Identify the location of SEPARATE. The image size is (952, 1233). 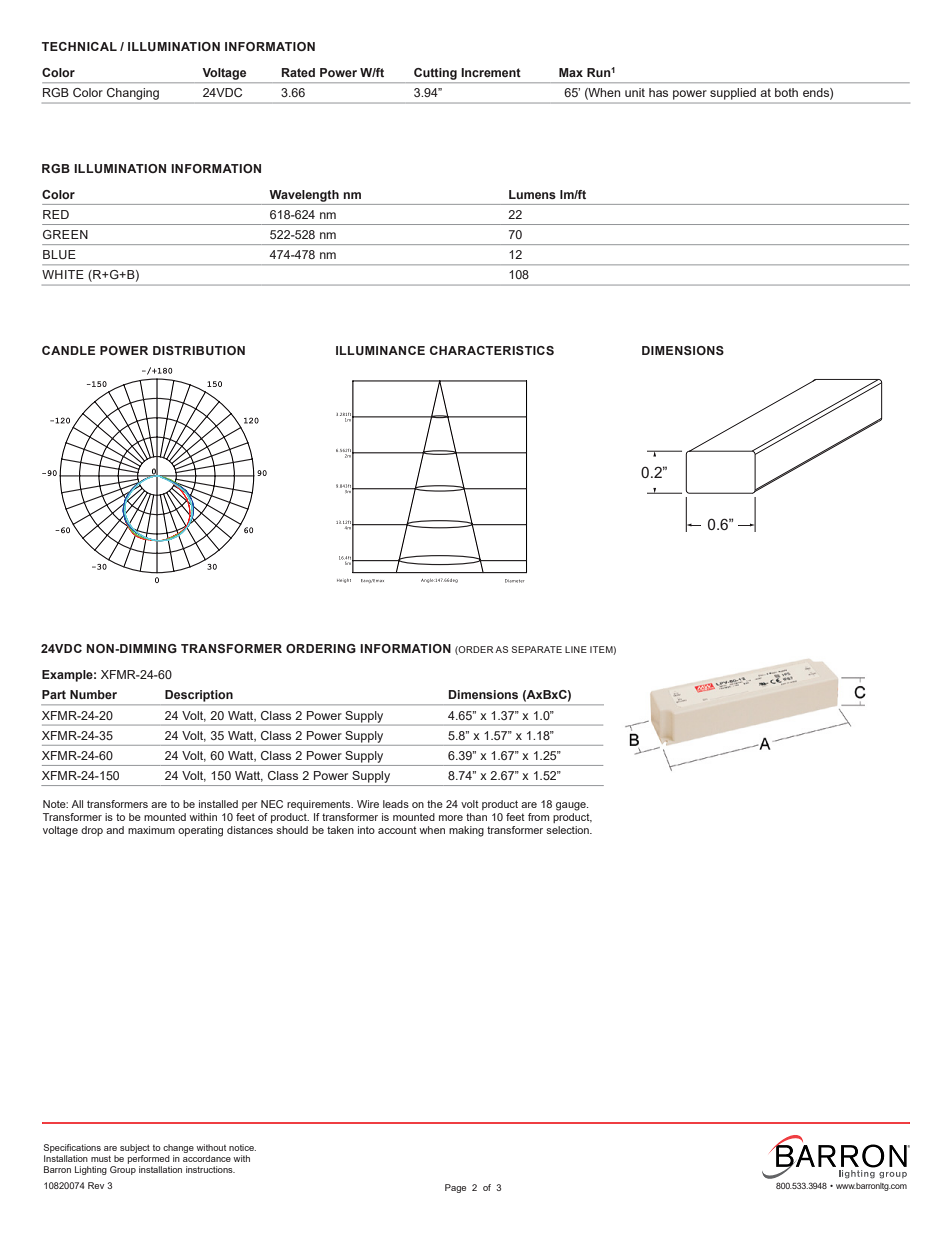
(537, 649).
